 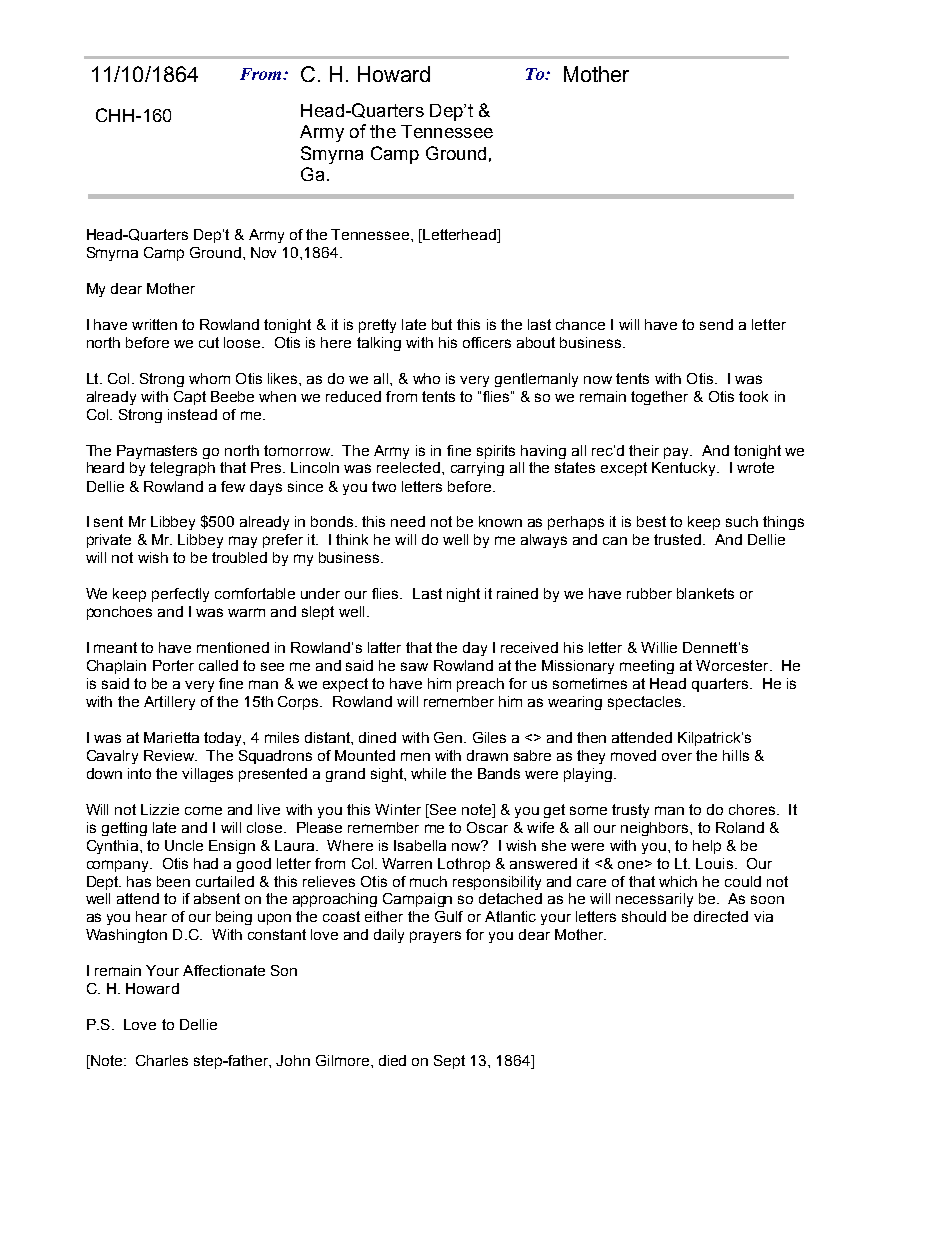 What do you see at coordinates (677, 539) in the document?
I see `trusted` at bounding box center [677, 539].
